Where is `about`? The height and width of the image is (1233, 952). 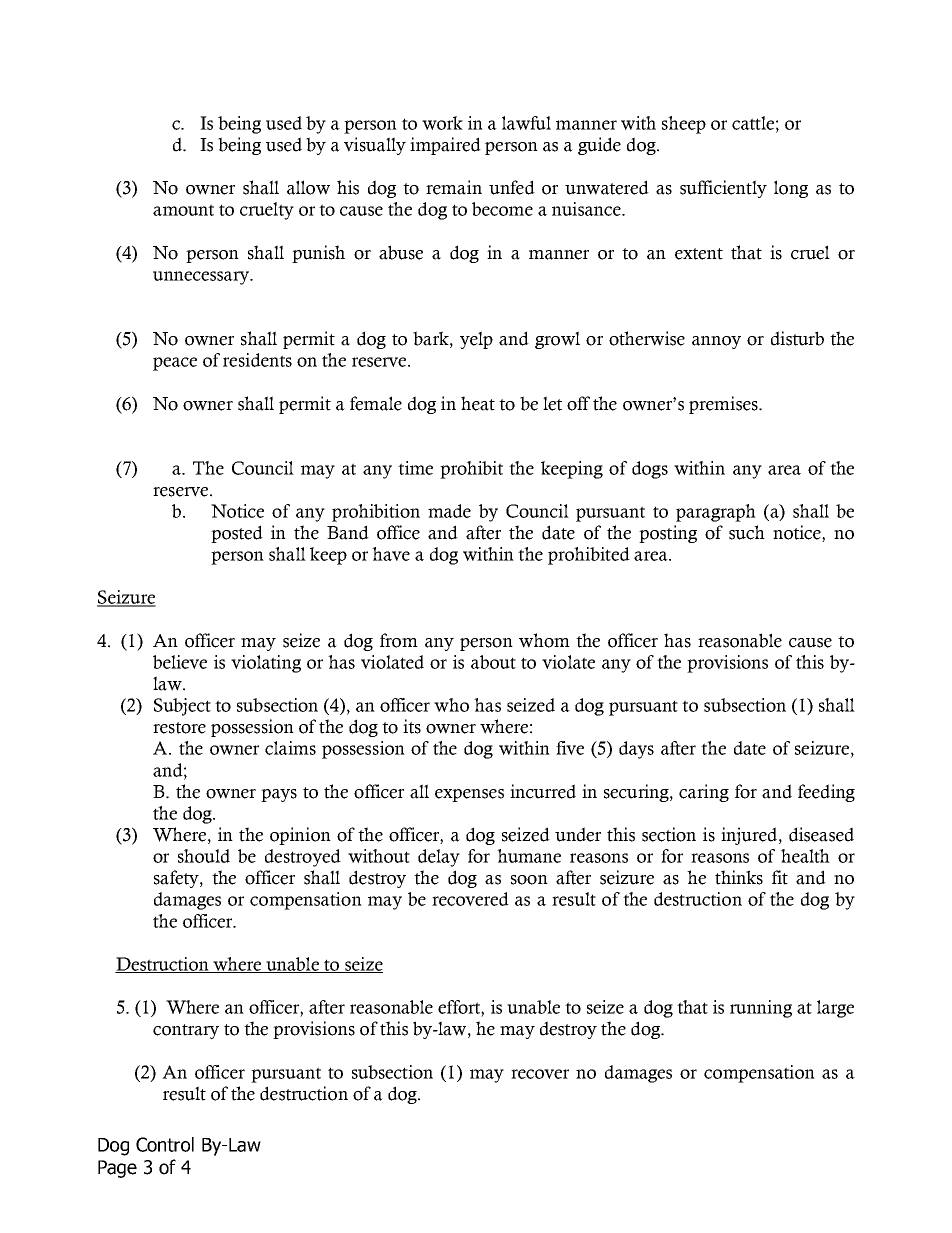 about is located at coordinates (493, 662).
